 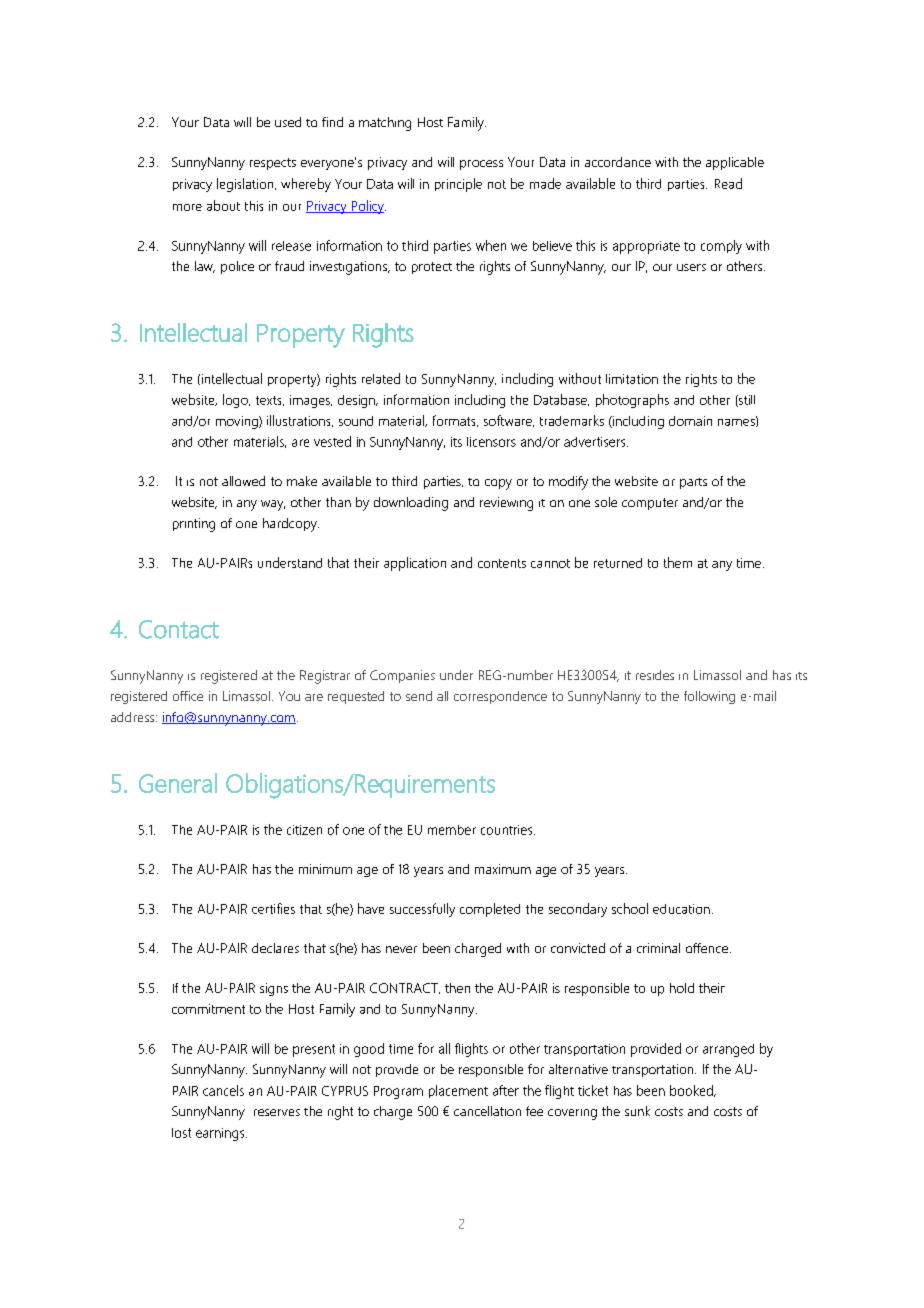 What do you see at coordinates (458, 1091) in the screenshot?
I see `placement` at bounding box center [458, 1091].
